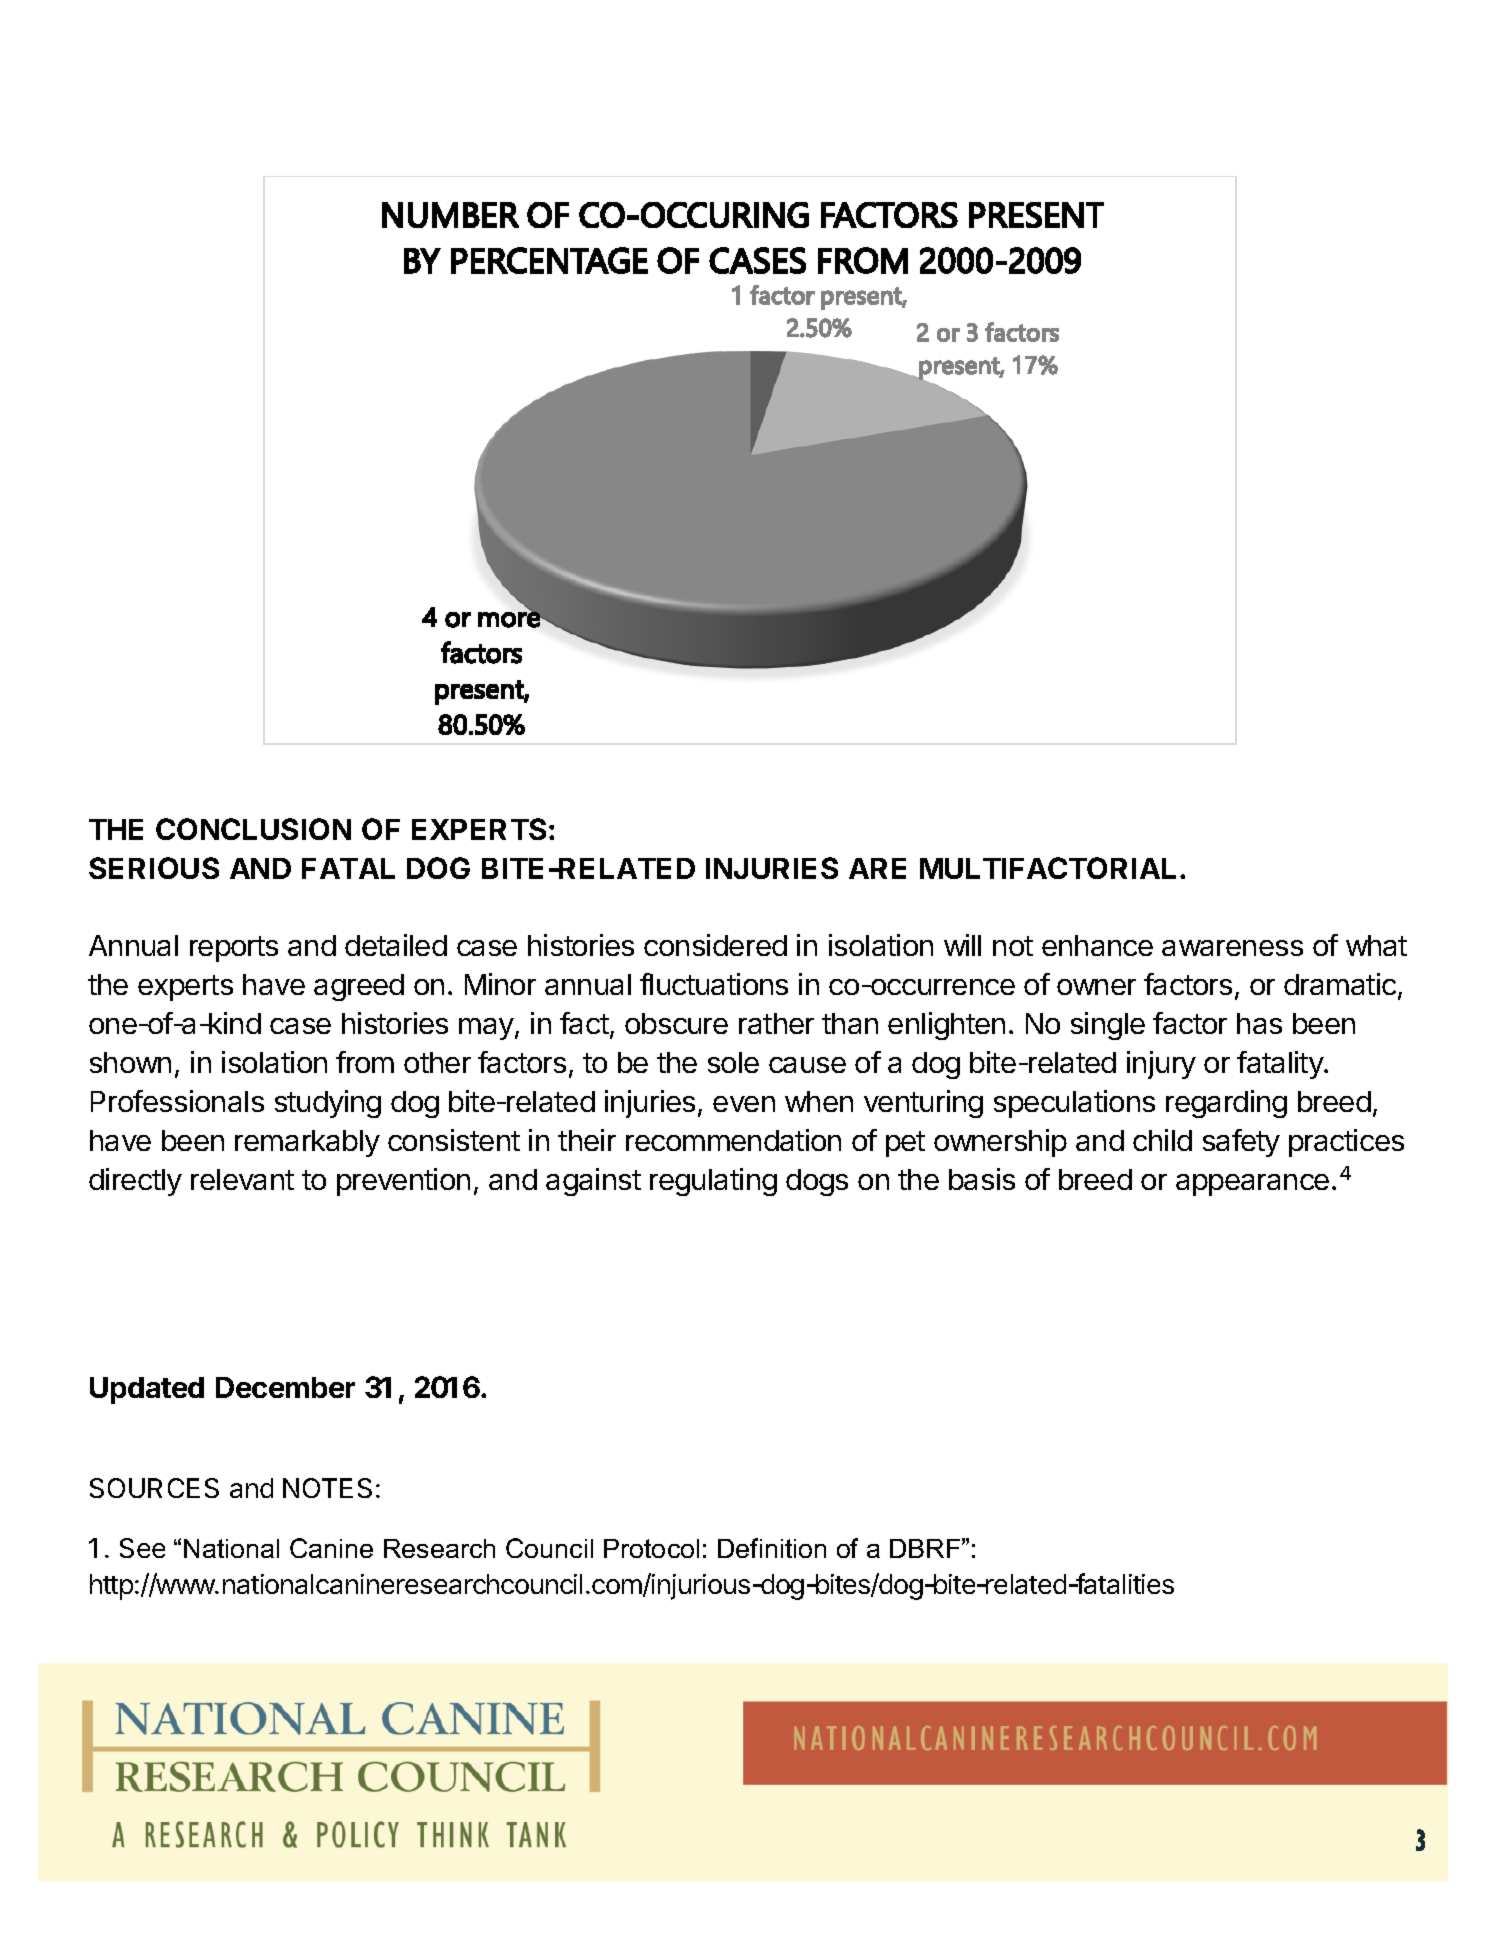 Image resolution: width=1500 pixels, height=1941 pixels. I want to click on enhance, so click(1097, 945).
